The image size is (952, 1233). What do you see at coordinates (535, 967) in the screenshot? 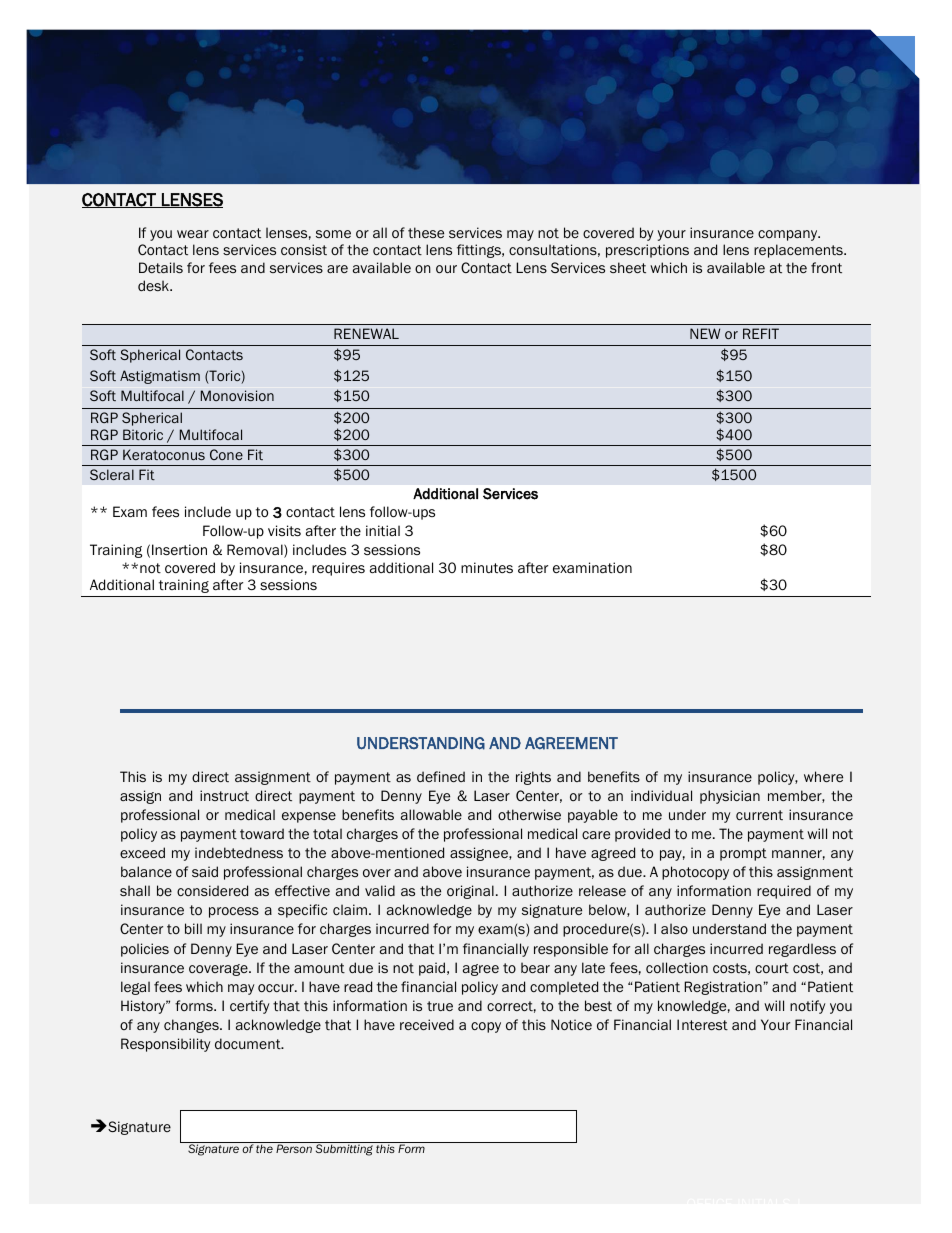
I see `bear` at bounding box center [535, 967].
